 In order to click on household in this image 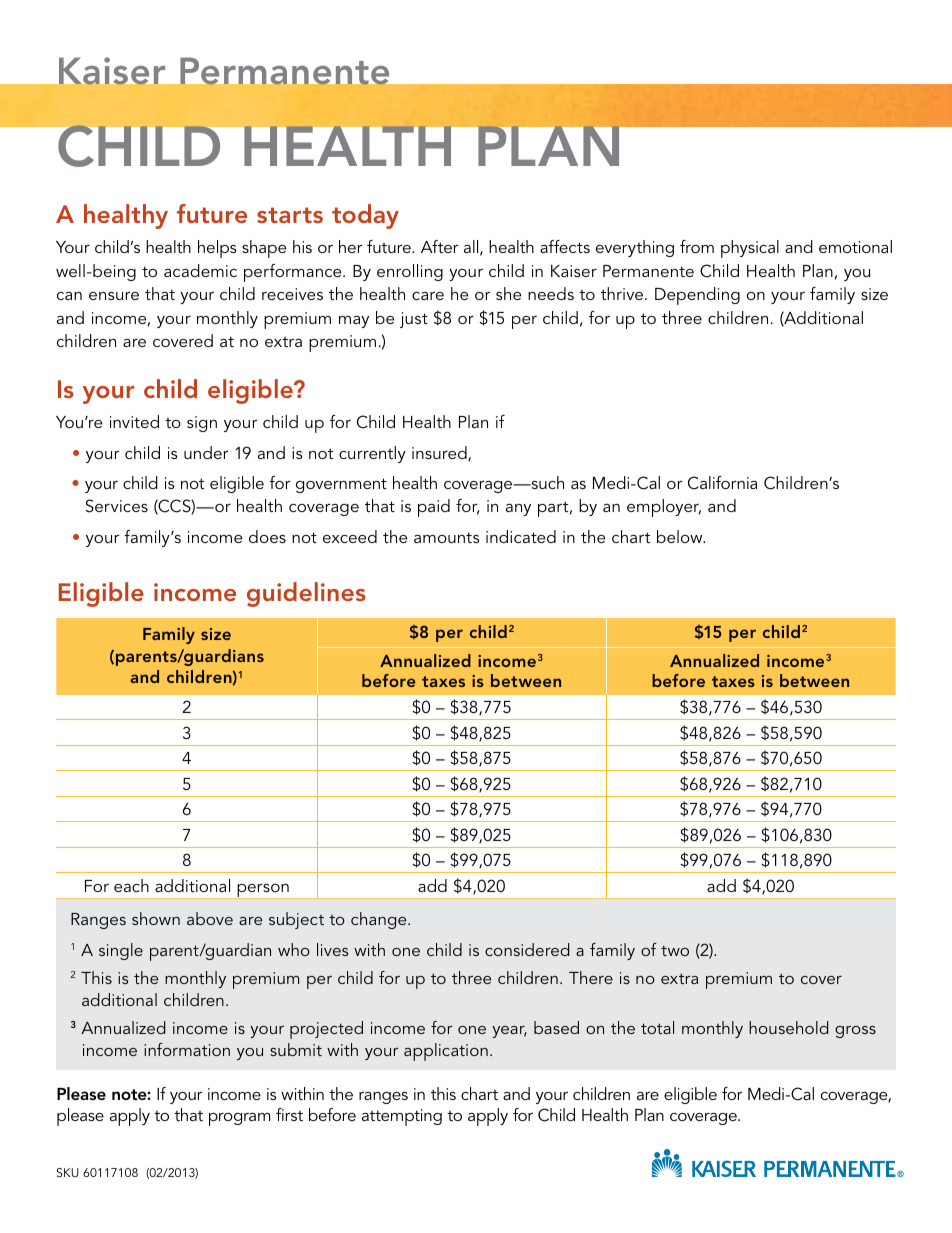, I will do `click(789, 1027)`.
